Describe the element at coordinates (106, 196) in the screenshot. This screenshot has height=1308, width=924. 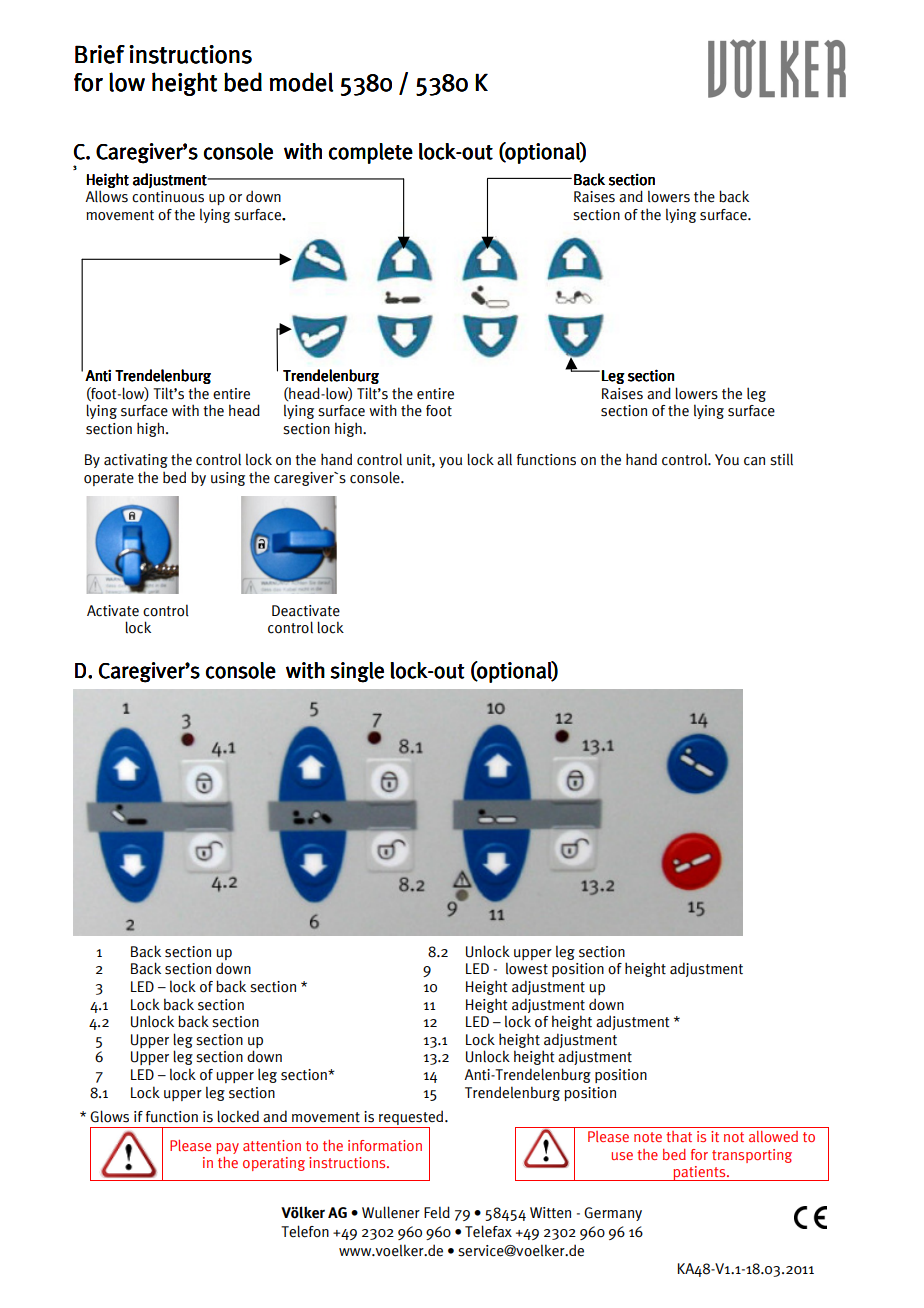
I see `Allows` at that location.
